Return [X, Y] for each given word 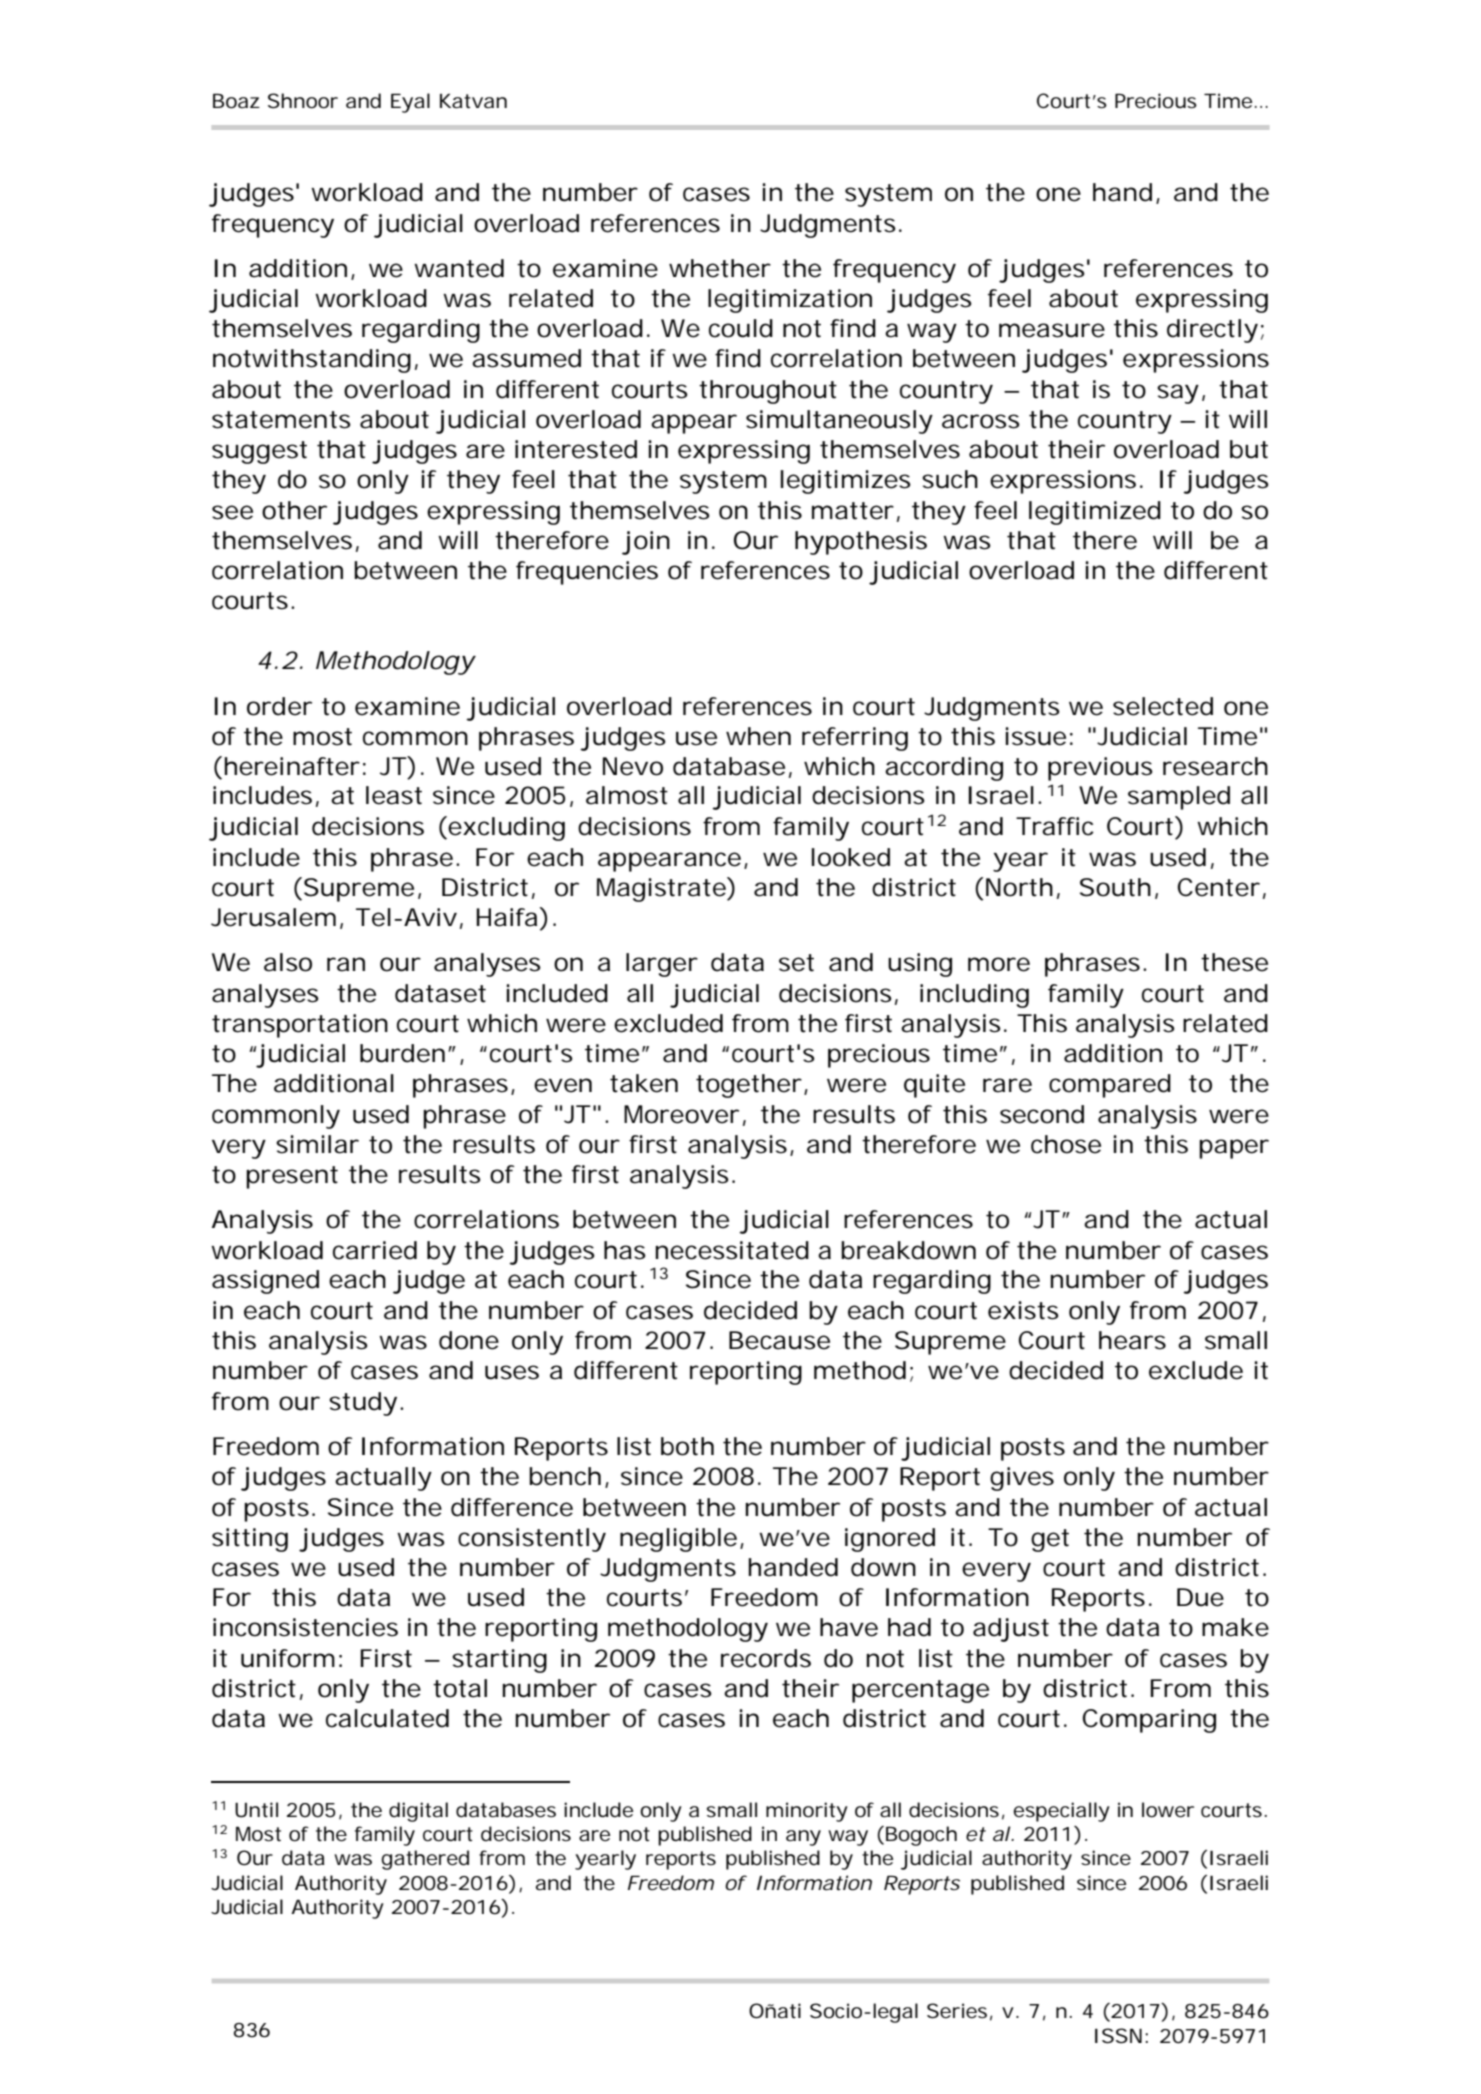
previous [1100, 769]
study [363, 1404]
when [758, 736]
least [394, 795]
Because [779, 1340]
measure [1052, 330]
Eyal [410, 103]
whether [720, 268]
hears [1132, 1340]
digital [418, 1812]
